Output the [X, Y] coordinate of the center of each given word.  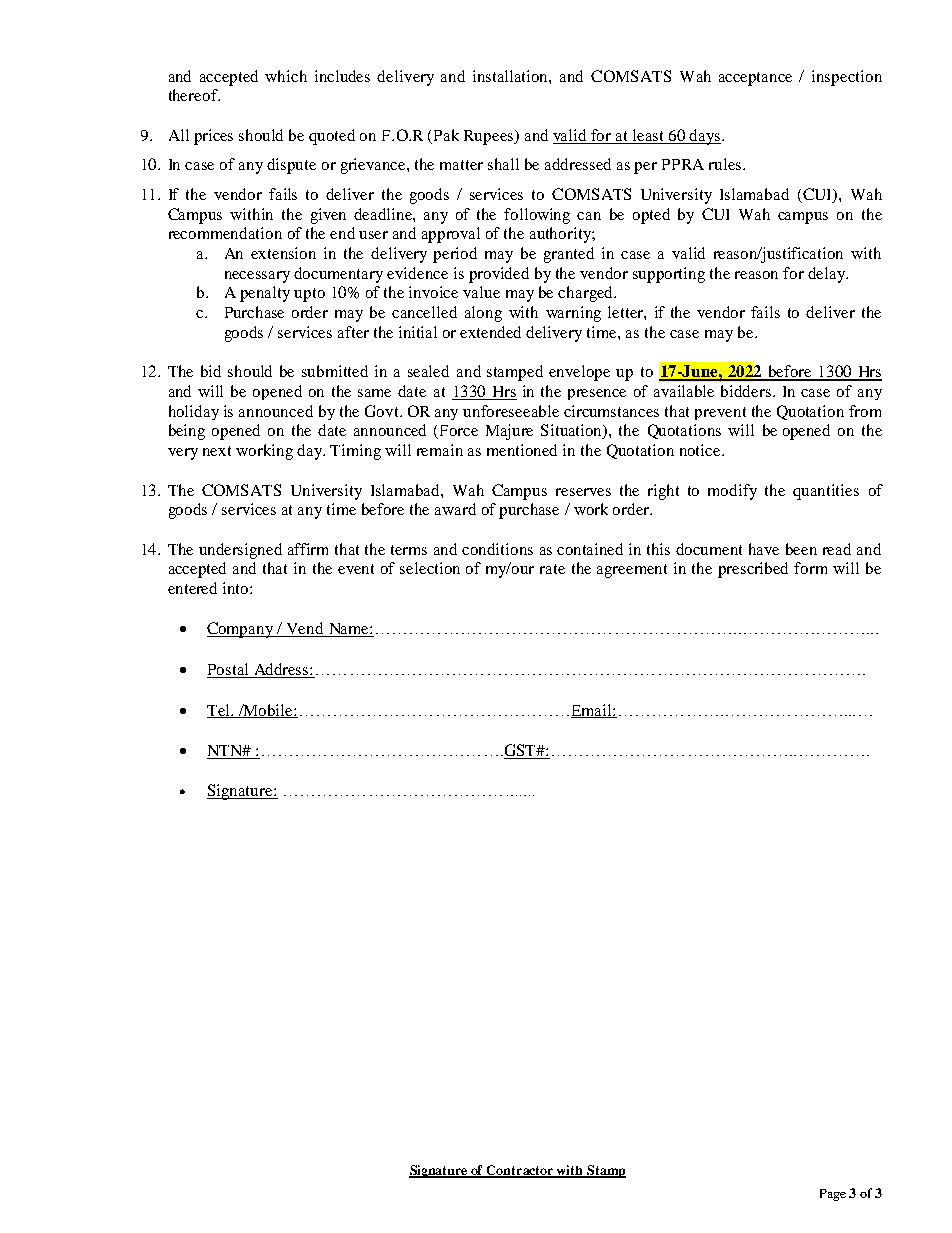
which [286, 76]
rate [552, 569]
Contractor [520, 1171]
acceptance [755, 79]
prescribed [753, 570]
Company [241, 630]
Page [833, 1195]
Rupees [490, 137]
